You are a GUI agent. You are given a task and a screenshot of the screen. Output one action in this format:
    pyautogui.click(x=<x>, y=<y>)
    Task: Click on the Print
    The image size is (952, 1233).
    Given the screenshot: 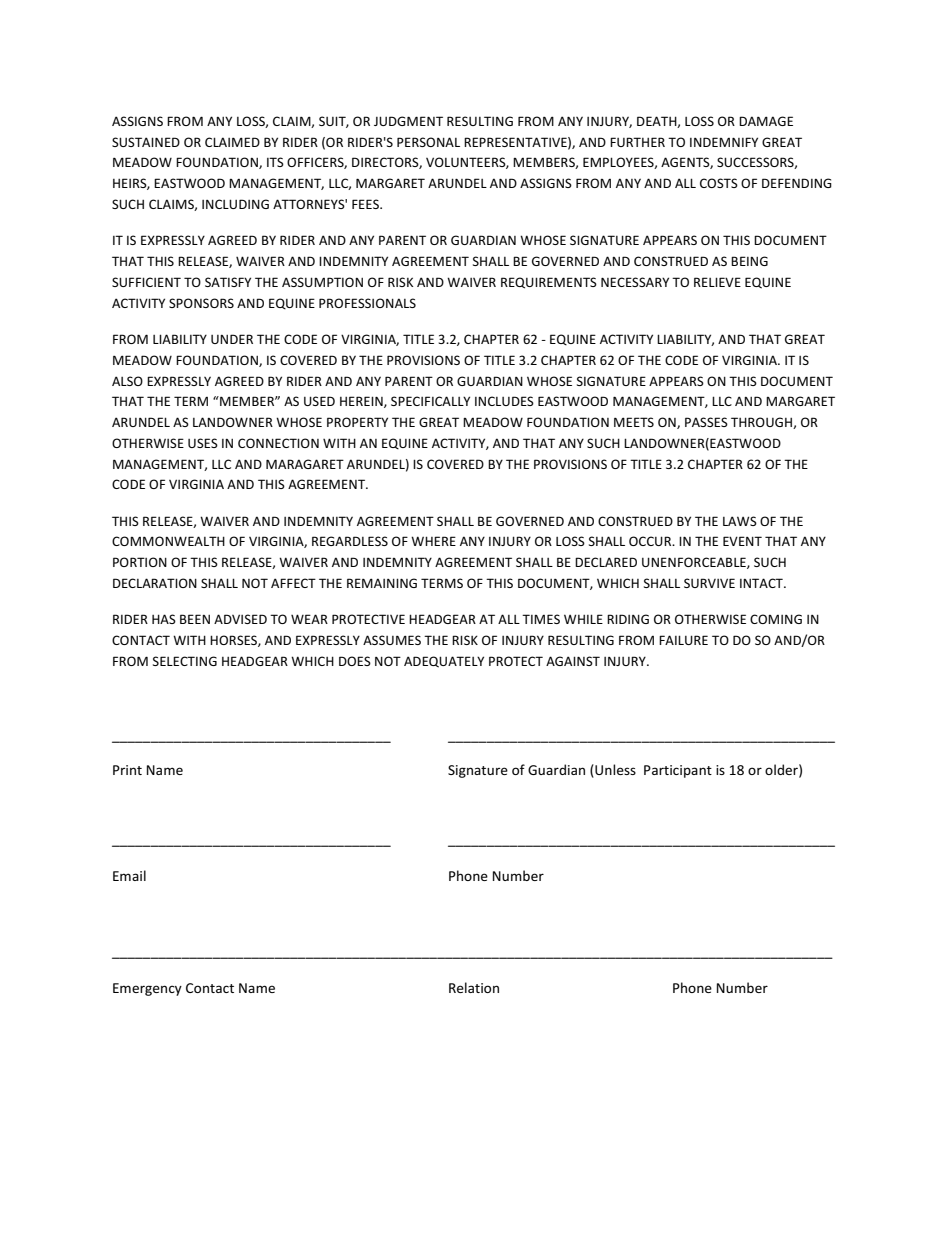 What is the action you would take?
    pyautogui.click(x=127, y=770)
